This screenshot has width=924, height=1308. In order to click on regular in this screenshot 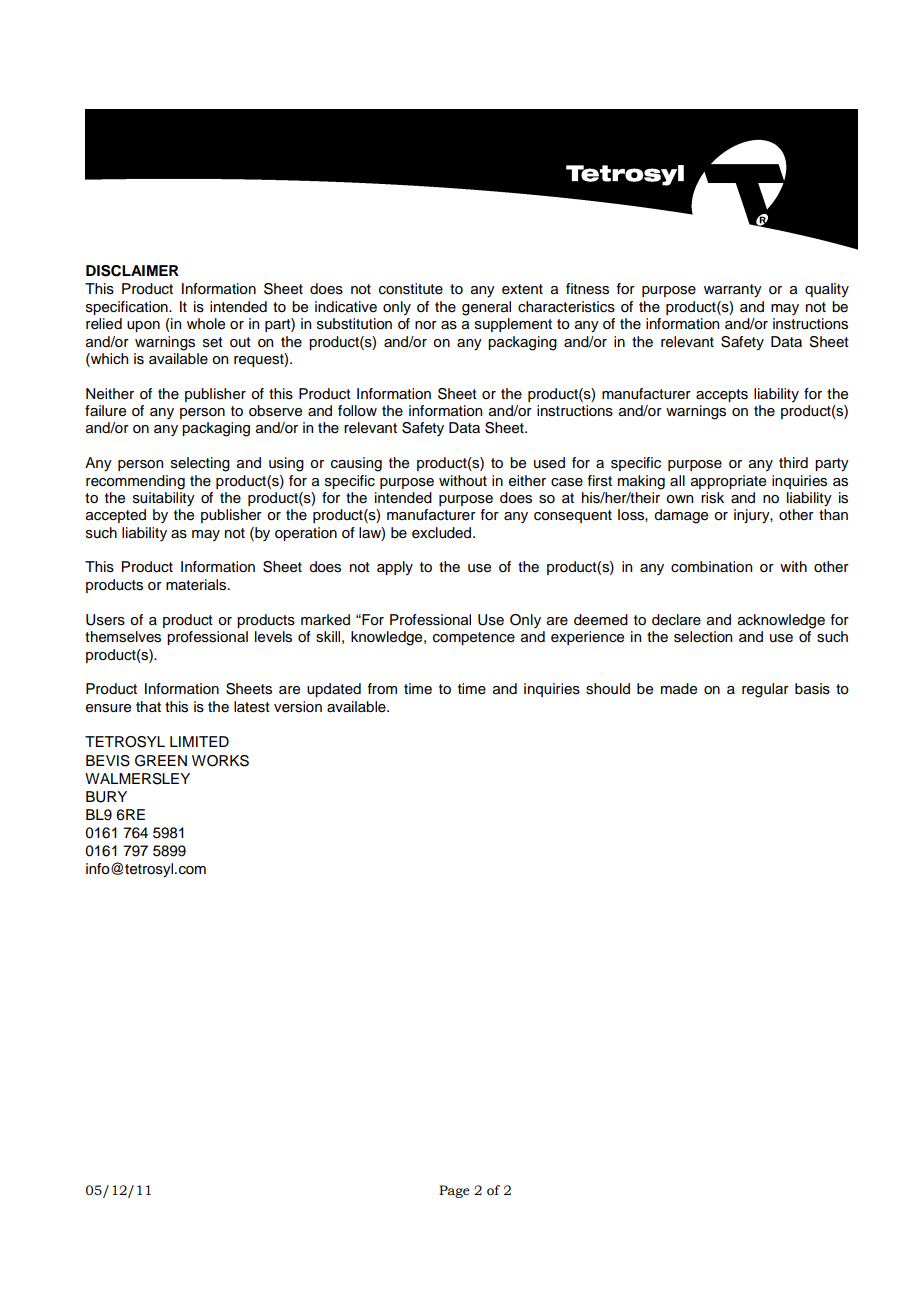, I will do `click(765, 690)`.
